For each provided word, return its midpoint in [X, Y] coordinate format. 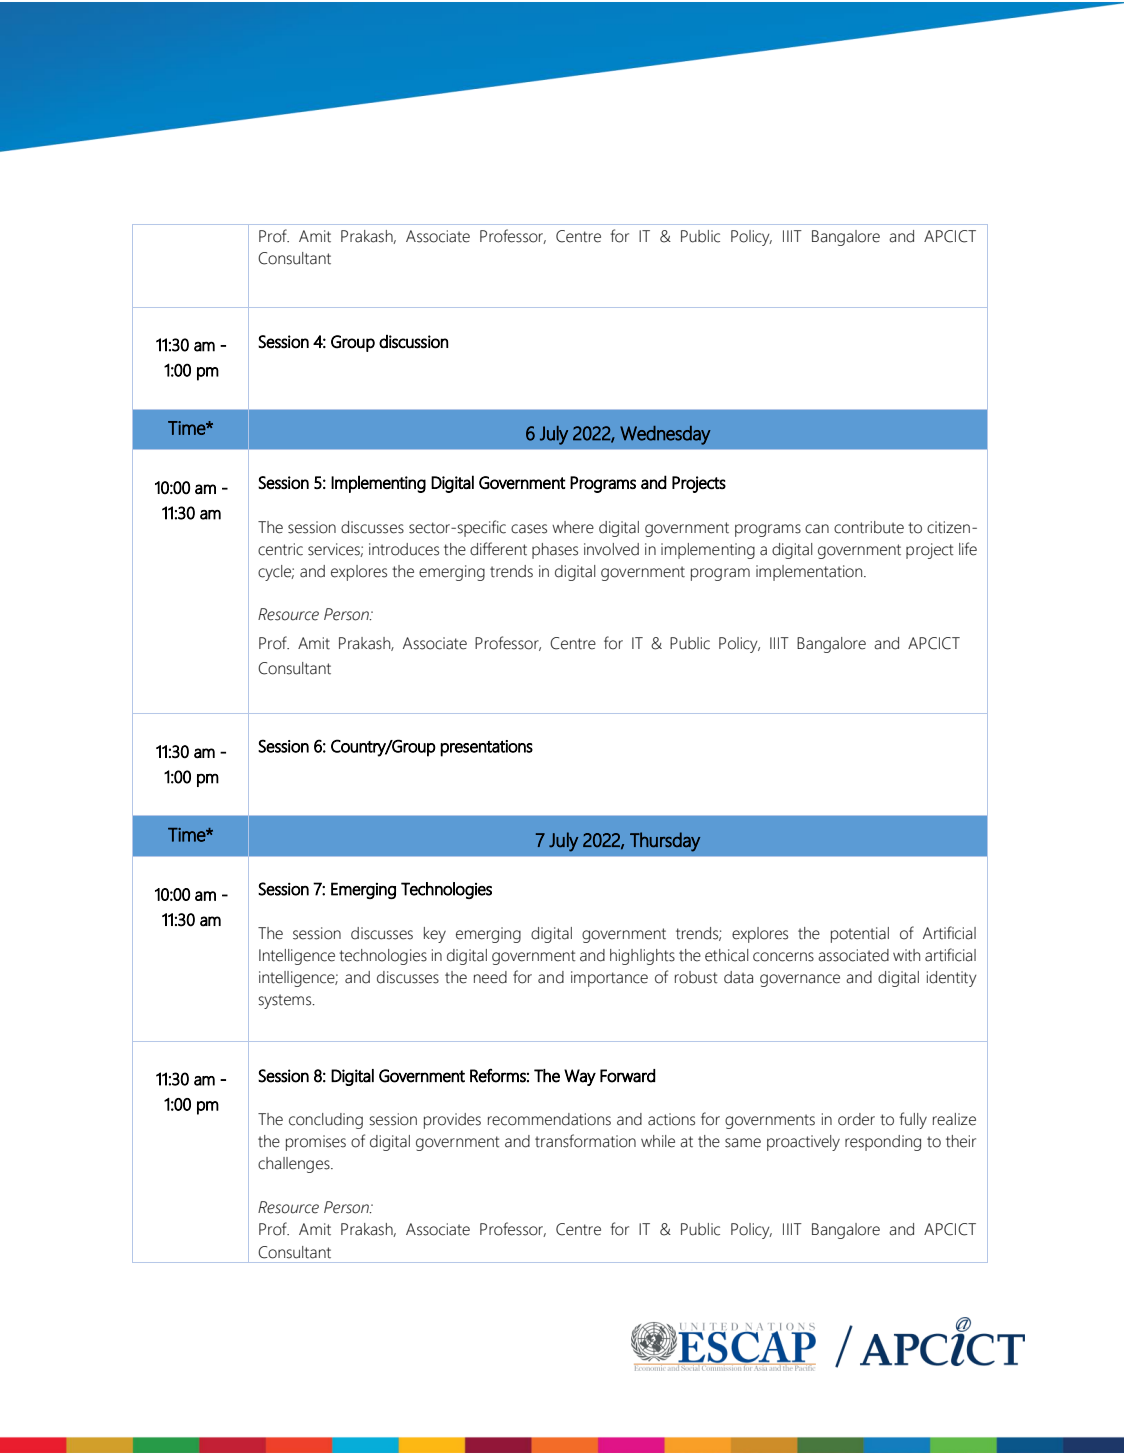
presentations [486, 748]
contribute [869, 527]
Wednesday [665, 435]
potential [860, 935]
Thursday [665, 842]
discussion [413, 342]
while [658, 1141]
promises [316, 1143]
